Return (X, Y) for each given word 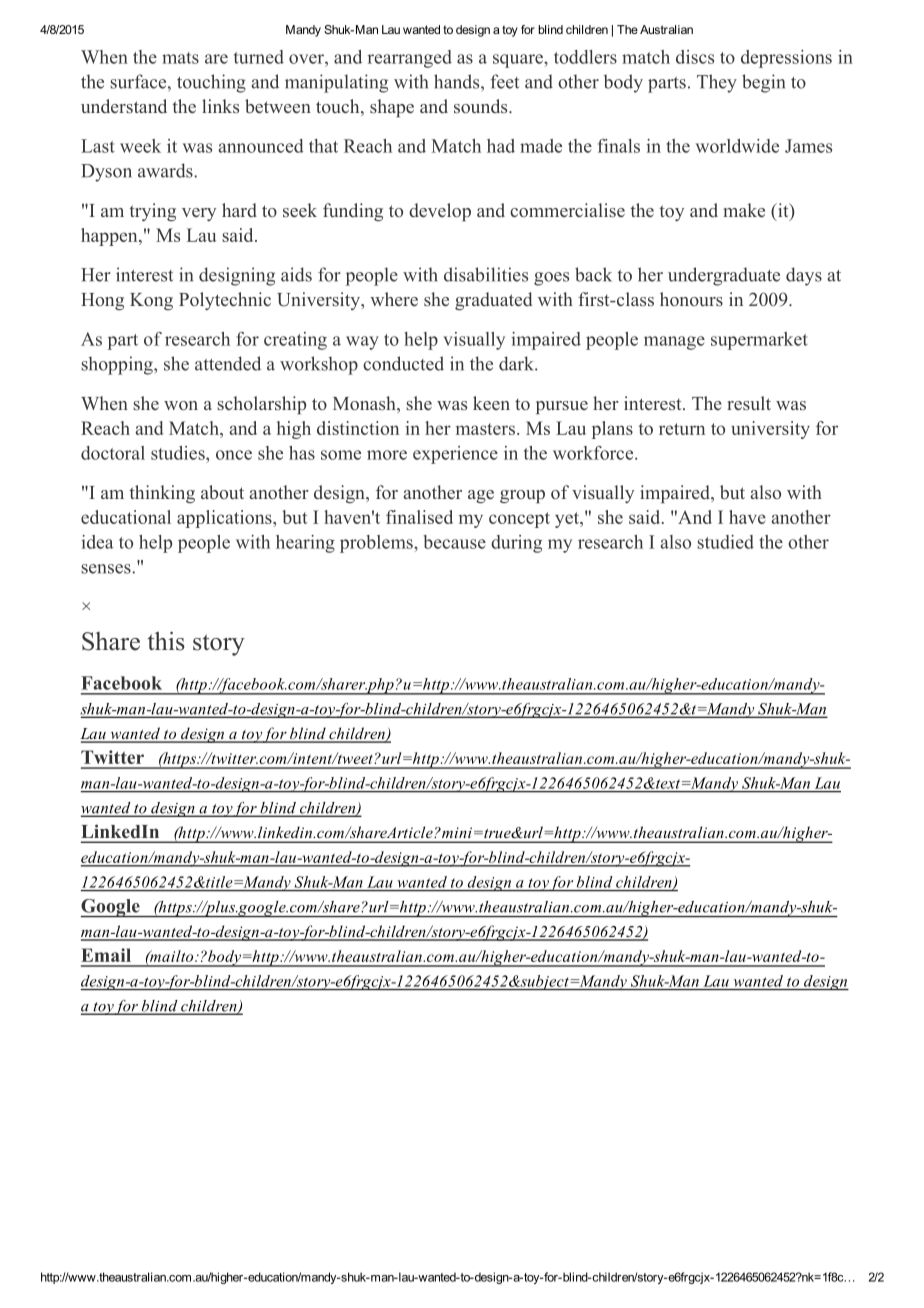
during (516, 544)
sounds (482, 106)
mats (180, 58)
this (166, 641)
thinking (162, 494)
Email (106, 955)
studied (725, 542)
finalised (419, 517)
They (717, 83)
